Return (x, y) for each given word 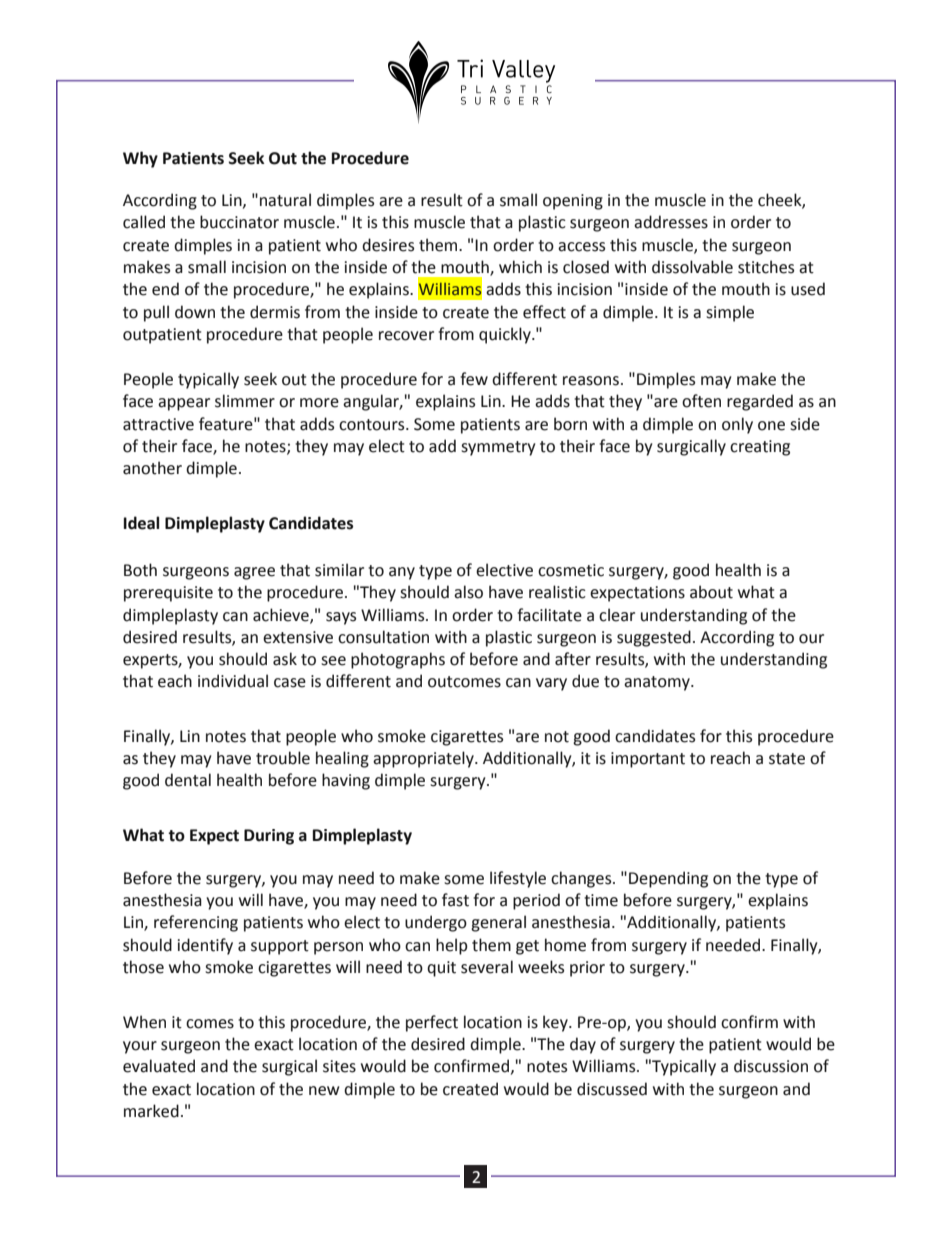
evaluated (159, 1066)
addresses (671, 222)
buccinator (239, 222)
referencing (196, 923)
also (468, 592)
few (474, 379)
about (711, 592)
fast (455, 900)
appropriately (424, 759)
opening (573, 202)
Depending (668, 879)
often (701, 401)
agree (254, 573)
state (787, 759)
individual (233, 681)
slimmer (245, 401)
